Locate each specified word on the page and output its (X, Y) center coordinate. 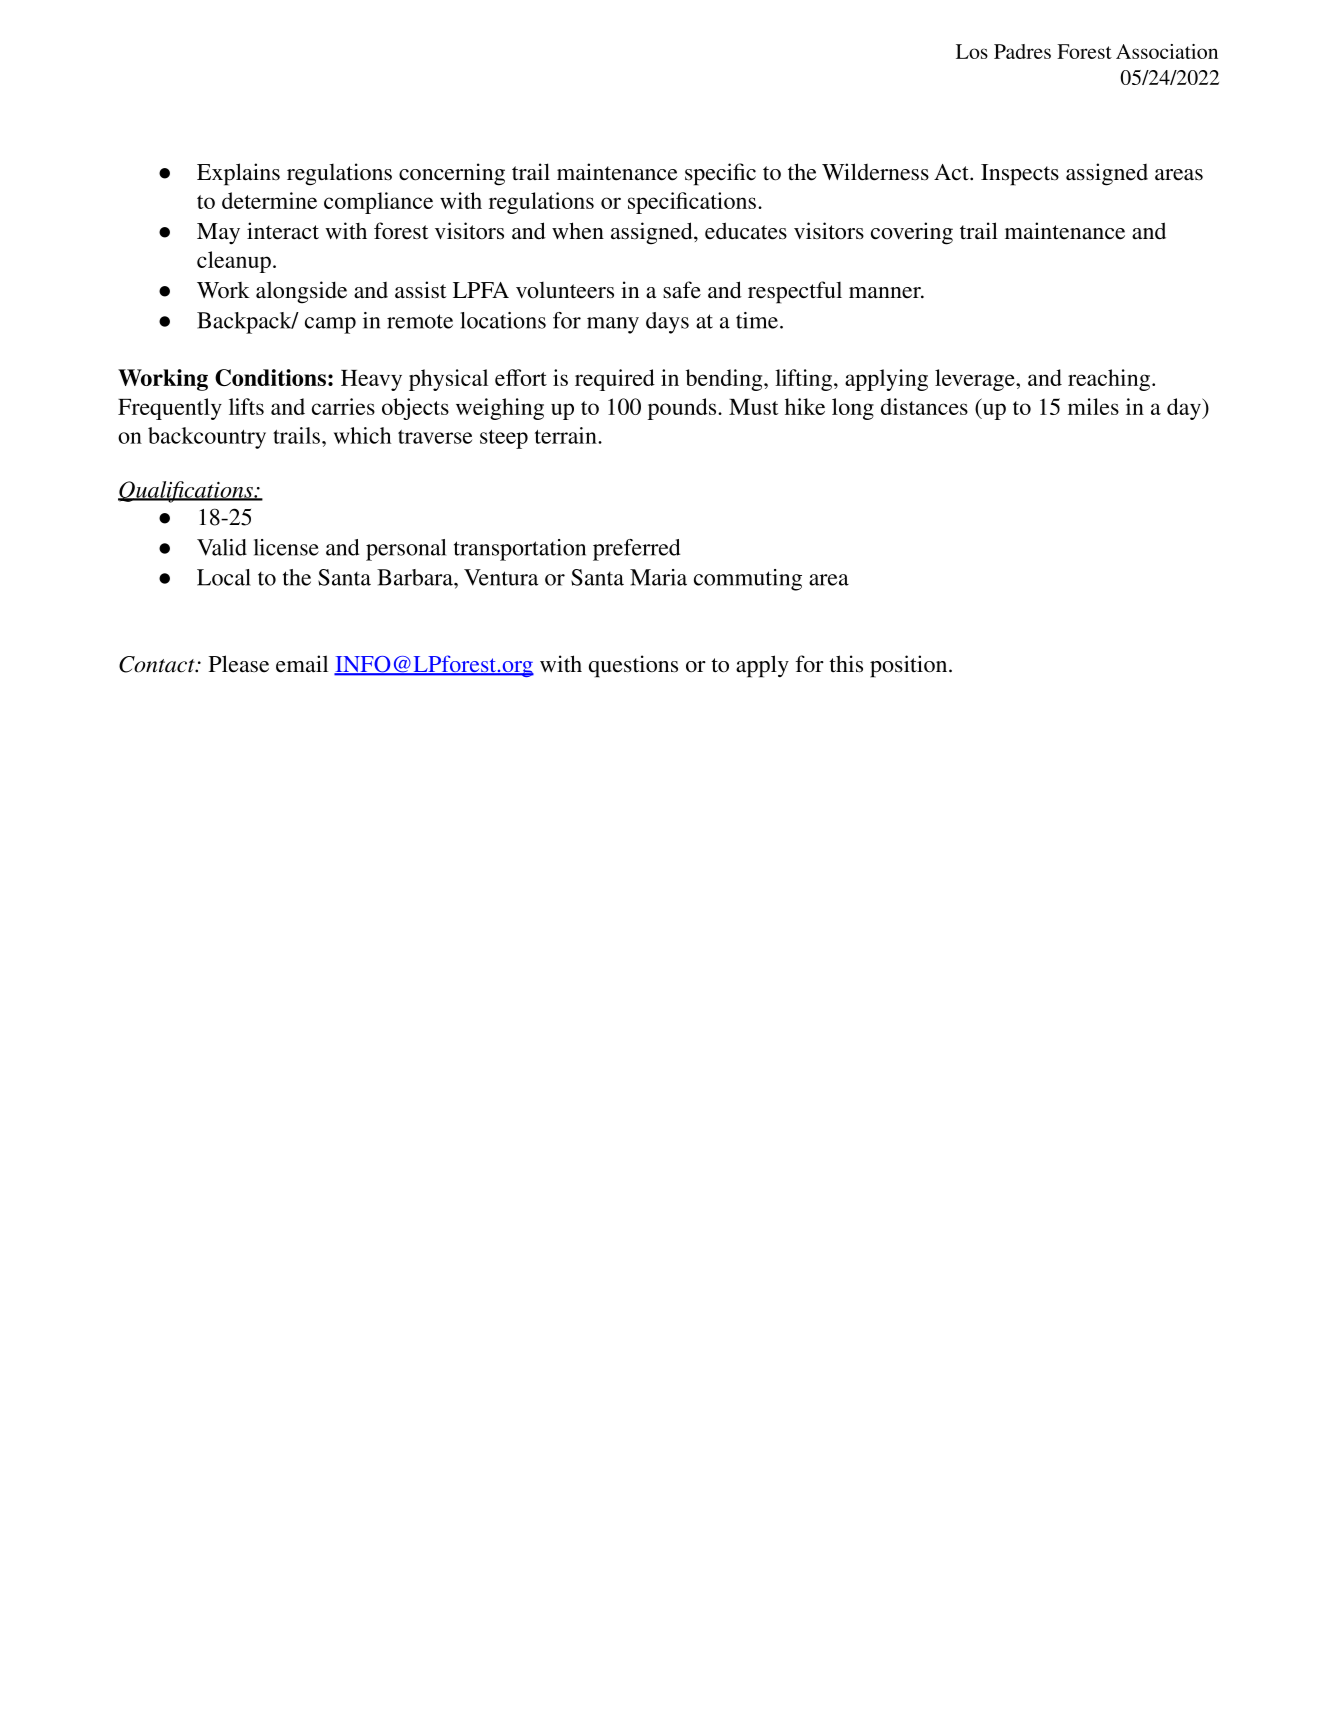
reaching (1109, 380)
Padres (1022, 51)
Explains (238, 174)
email (302, 664)
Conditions (270, 377)
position (910, 666)
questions (633, 666)
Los (972, 51)
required (615, 380)
